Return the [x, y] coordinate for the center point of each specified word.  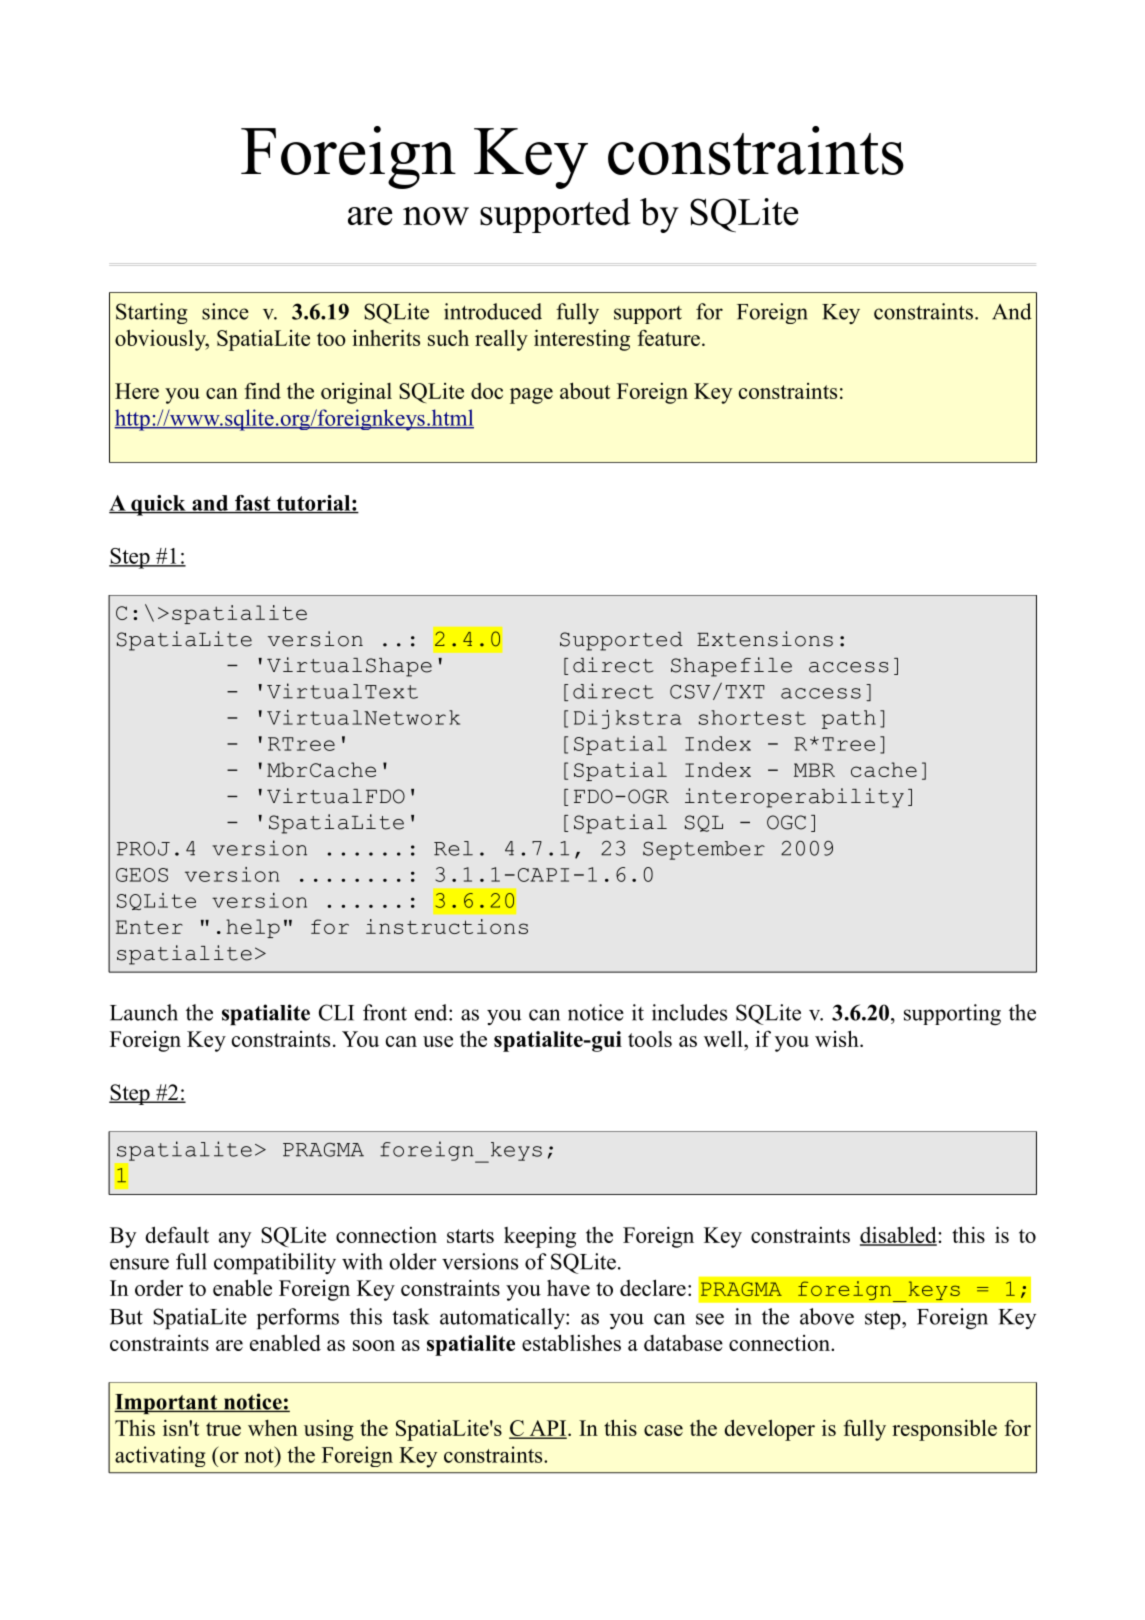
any [235, 1240]
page [531, 396]
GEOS [142, 875]
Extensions [765, 639]
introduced [493, 311]
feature [668, 338]
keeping [540, 1237]
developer [770, 1430]
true [223, 1429]
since [225, 311]
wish [838, 1038]
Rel [453, 848]
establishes [571, 1342]
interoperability [794, 798]
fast [253, 504]
